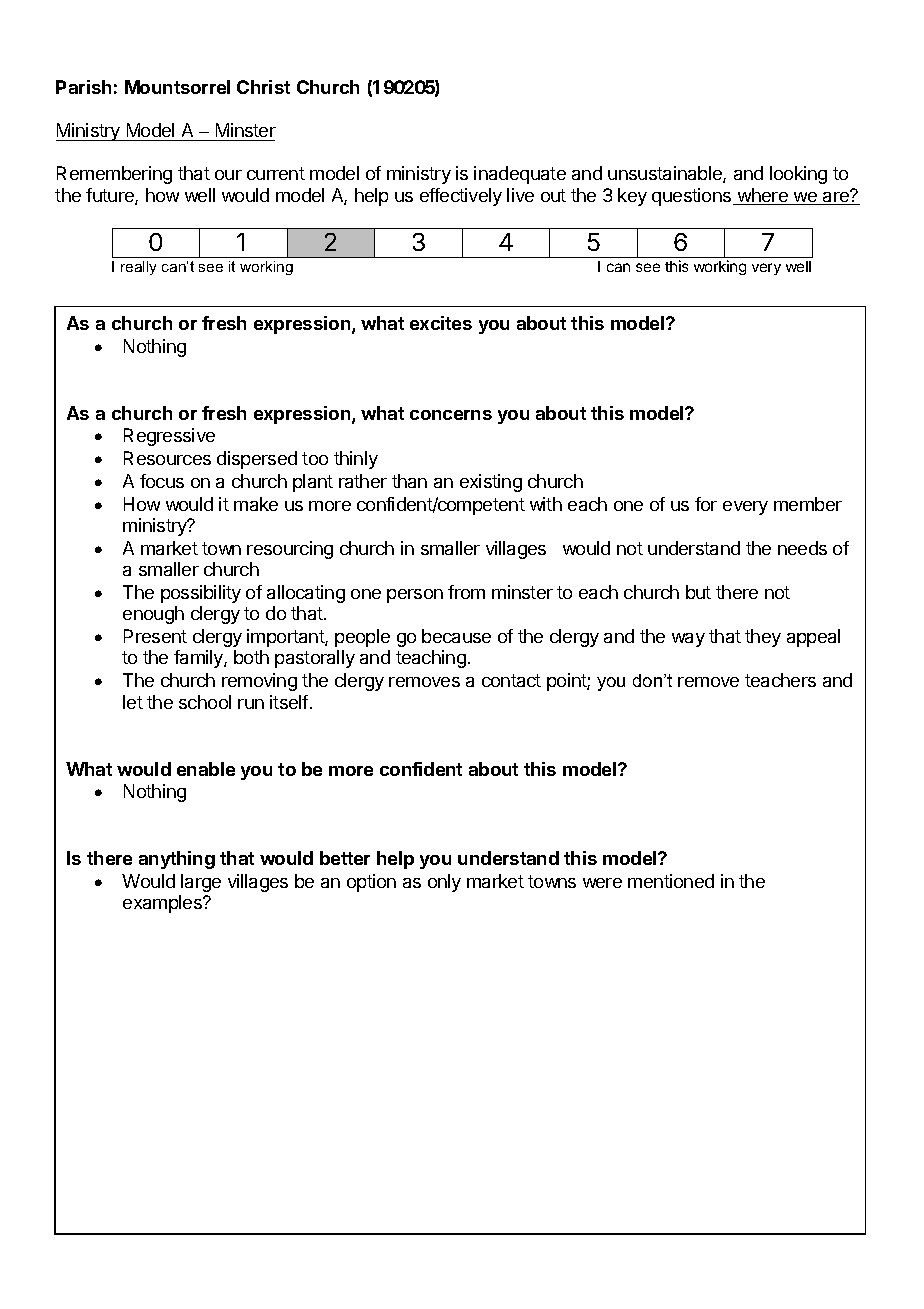  What do you see at coordinates (693, 197) in the screenshot?
I see `questions` at bounding box center [693, 197].
